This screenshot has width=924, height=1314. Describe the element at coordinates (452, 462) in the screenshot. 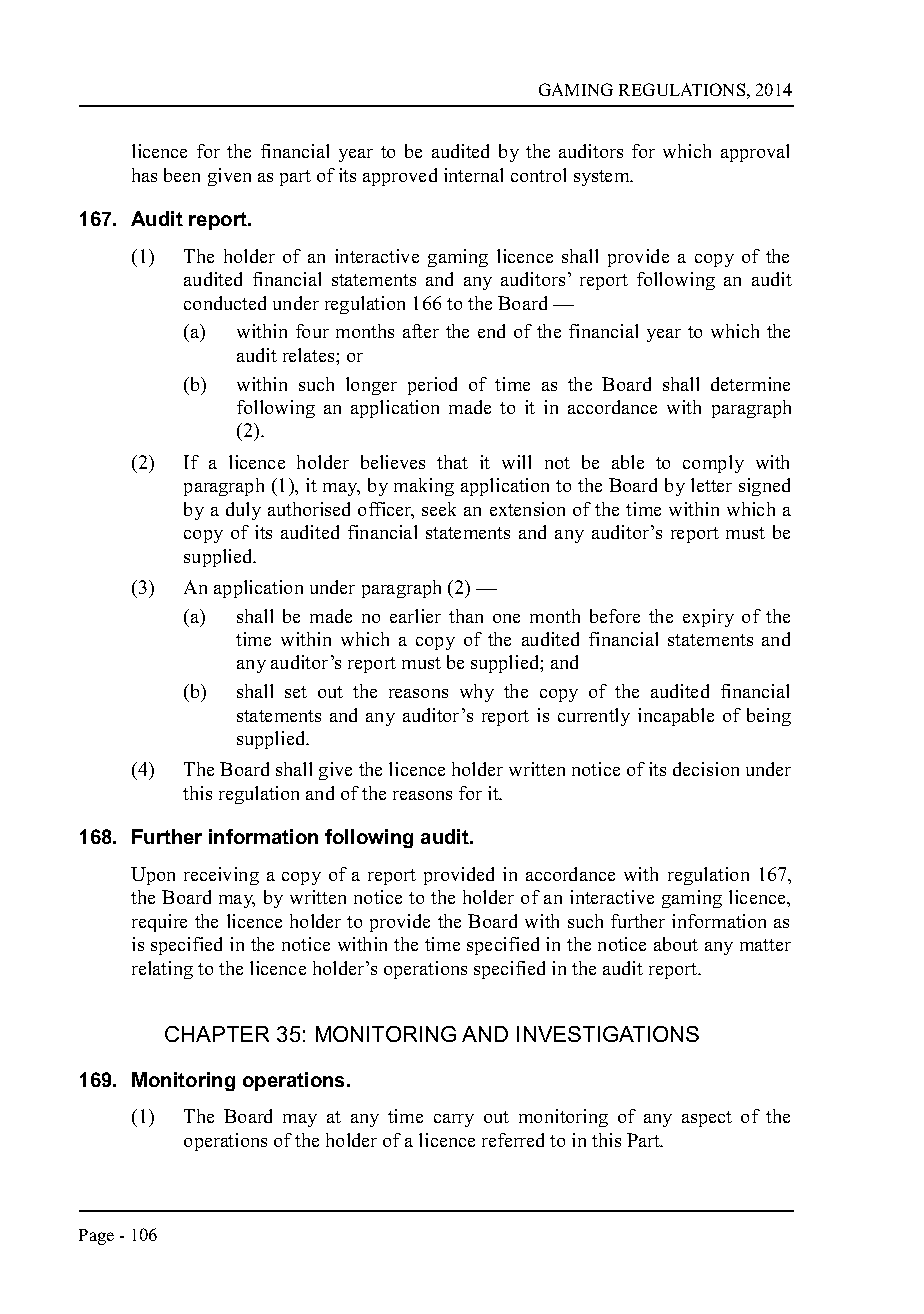

I see `that` at that location.
